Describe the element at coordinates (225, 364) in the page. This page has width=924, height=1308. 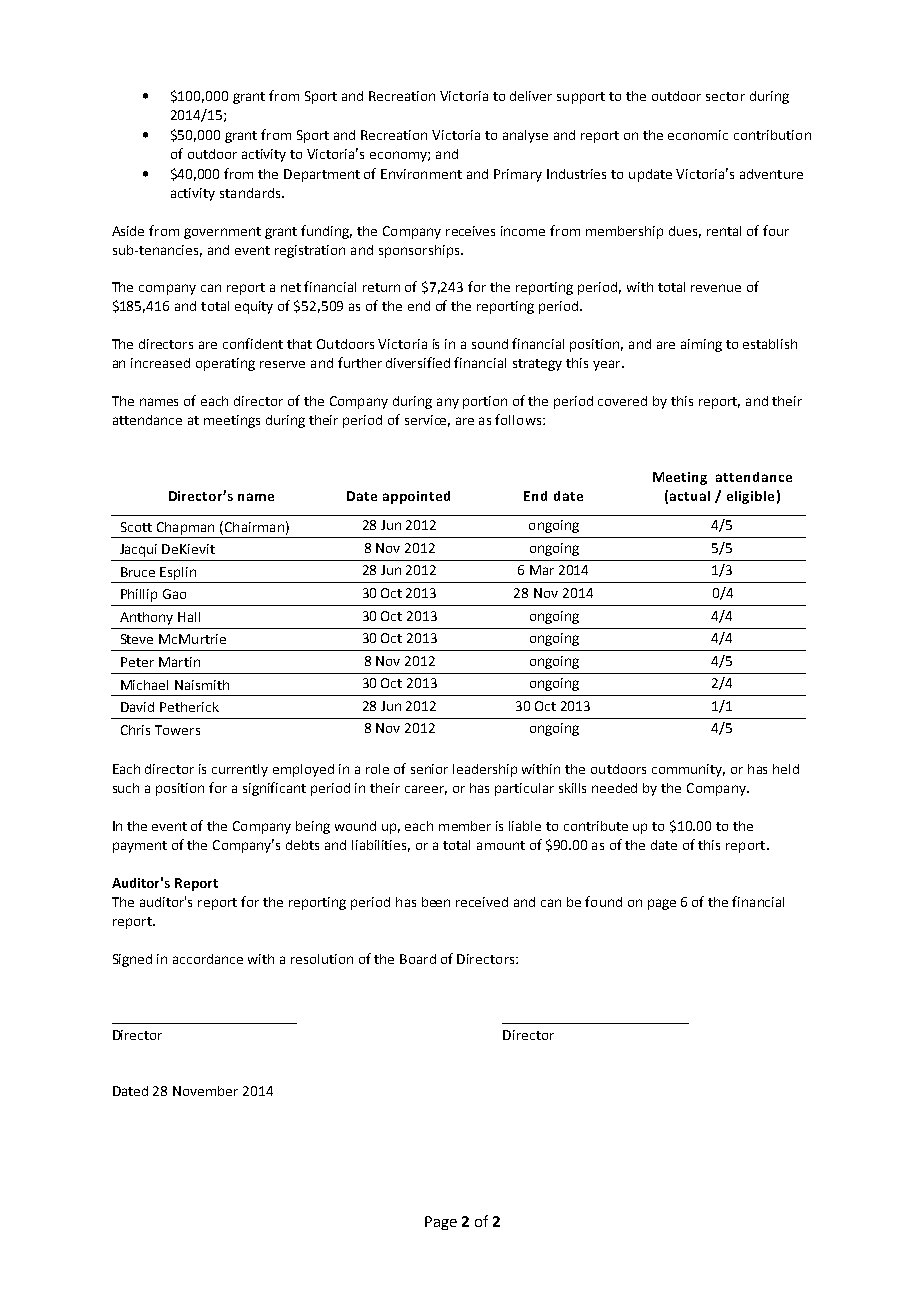
I see `operating` at that location.
